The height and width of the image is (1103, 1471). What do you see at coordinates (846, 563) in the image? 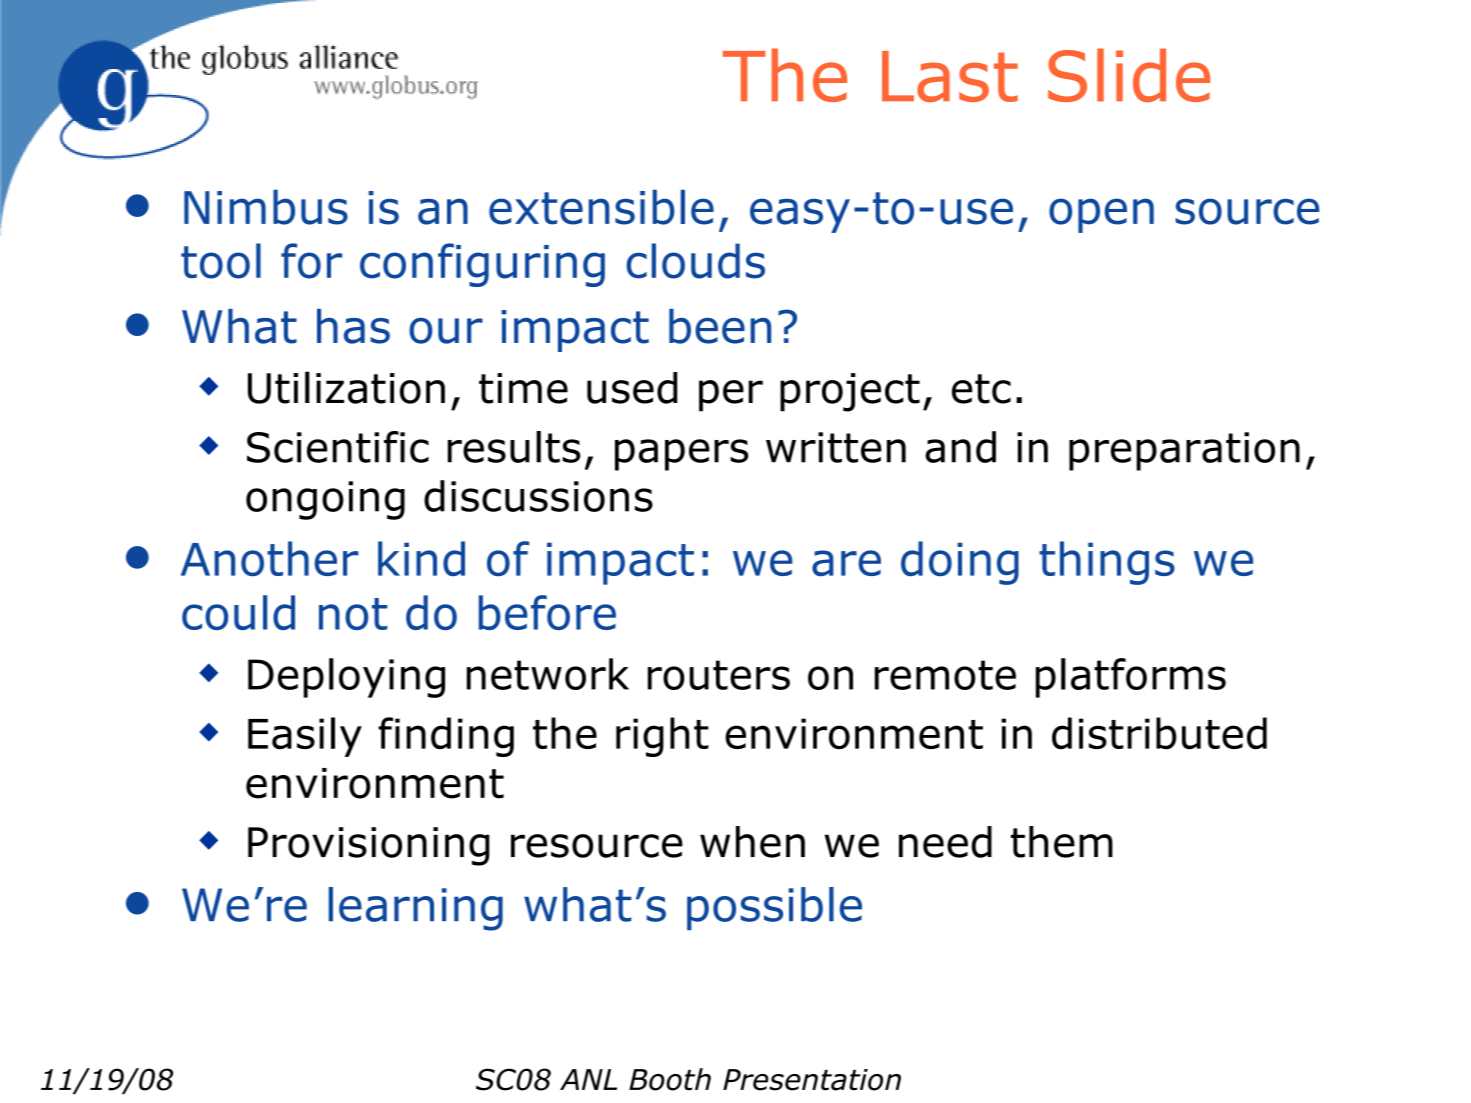
I see `are` at bounding box center [846, 563].
